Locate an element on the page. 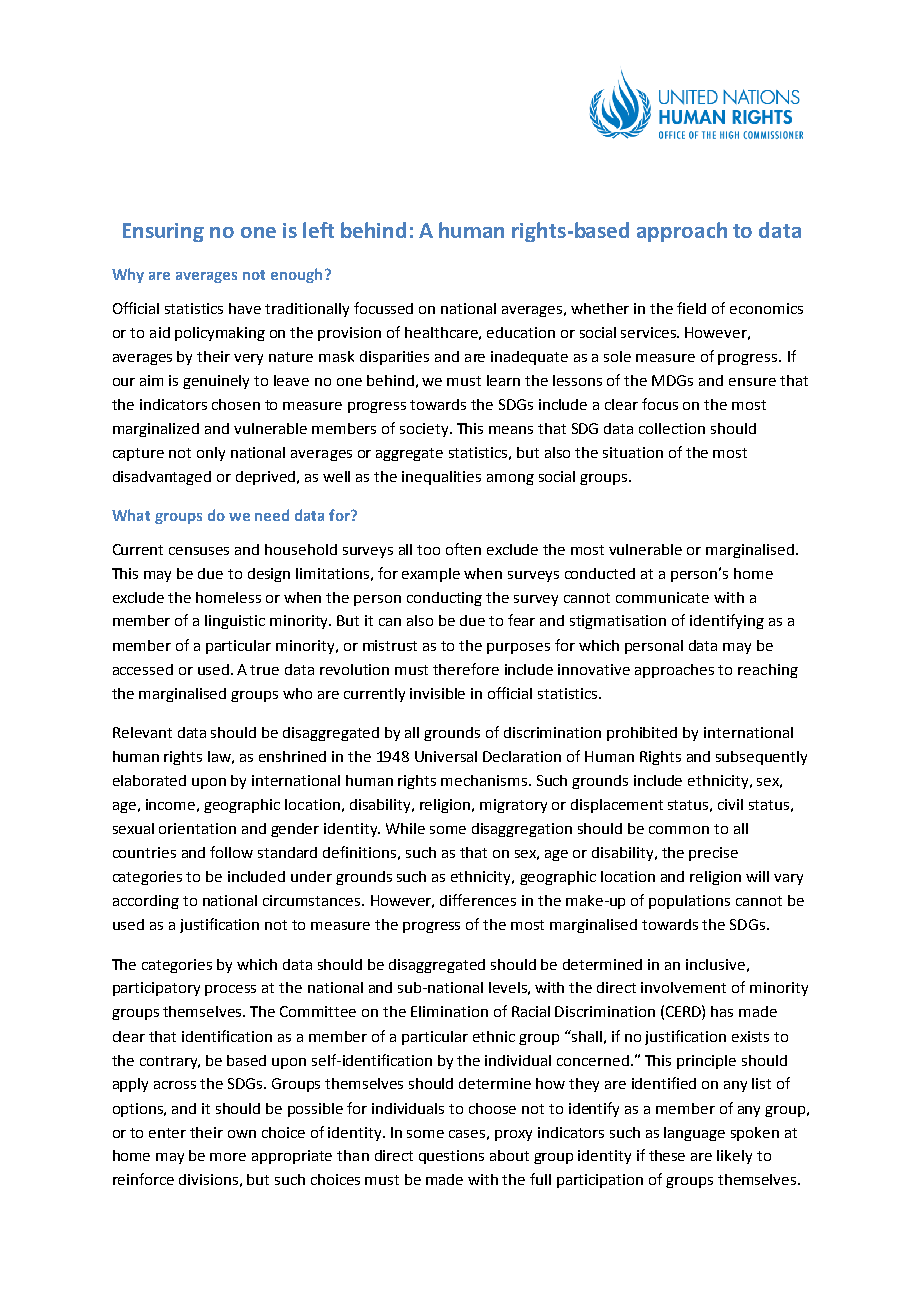 The image size is (924, 1308). Relevant is located at coordinates (142, 732).
